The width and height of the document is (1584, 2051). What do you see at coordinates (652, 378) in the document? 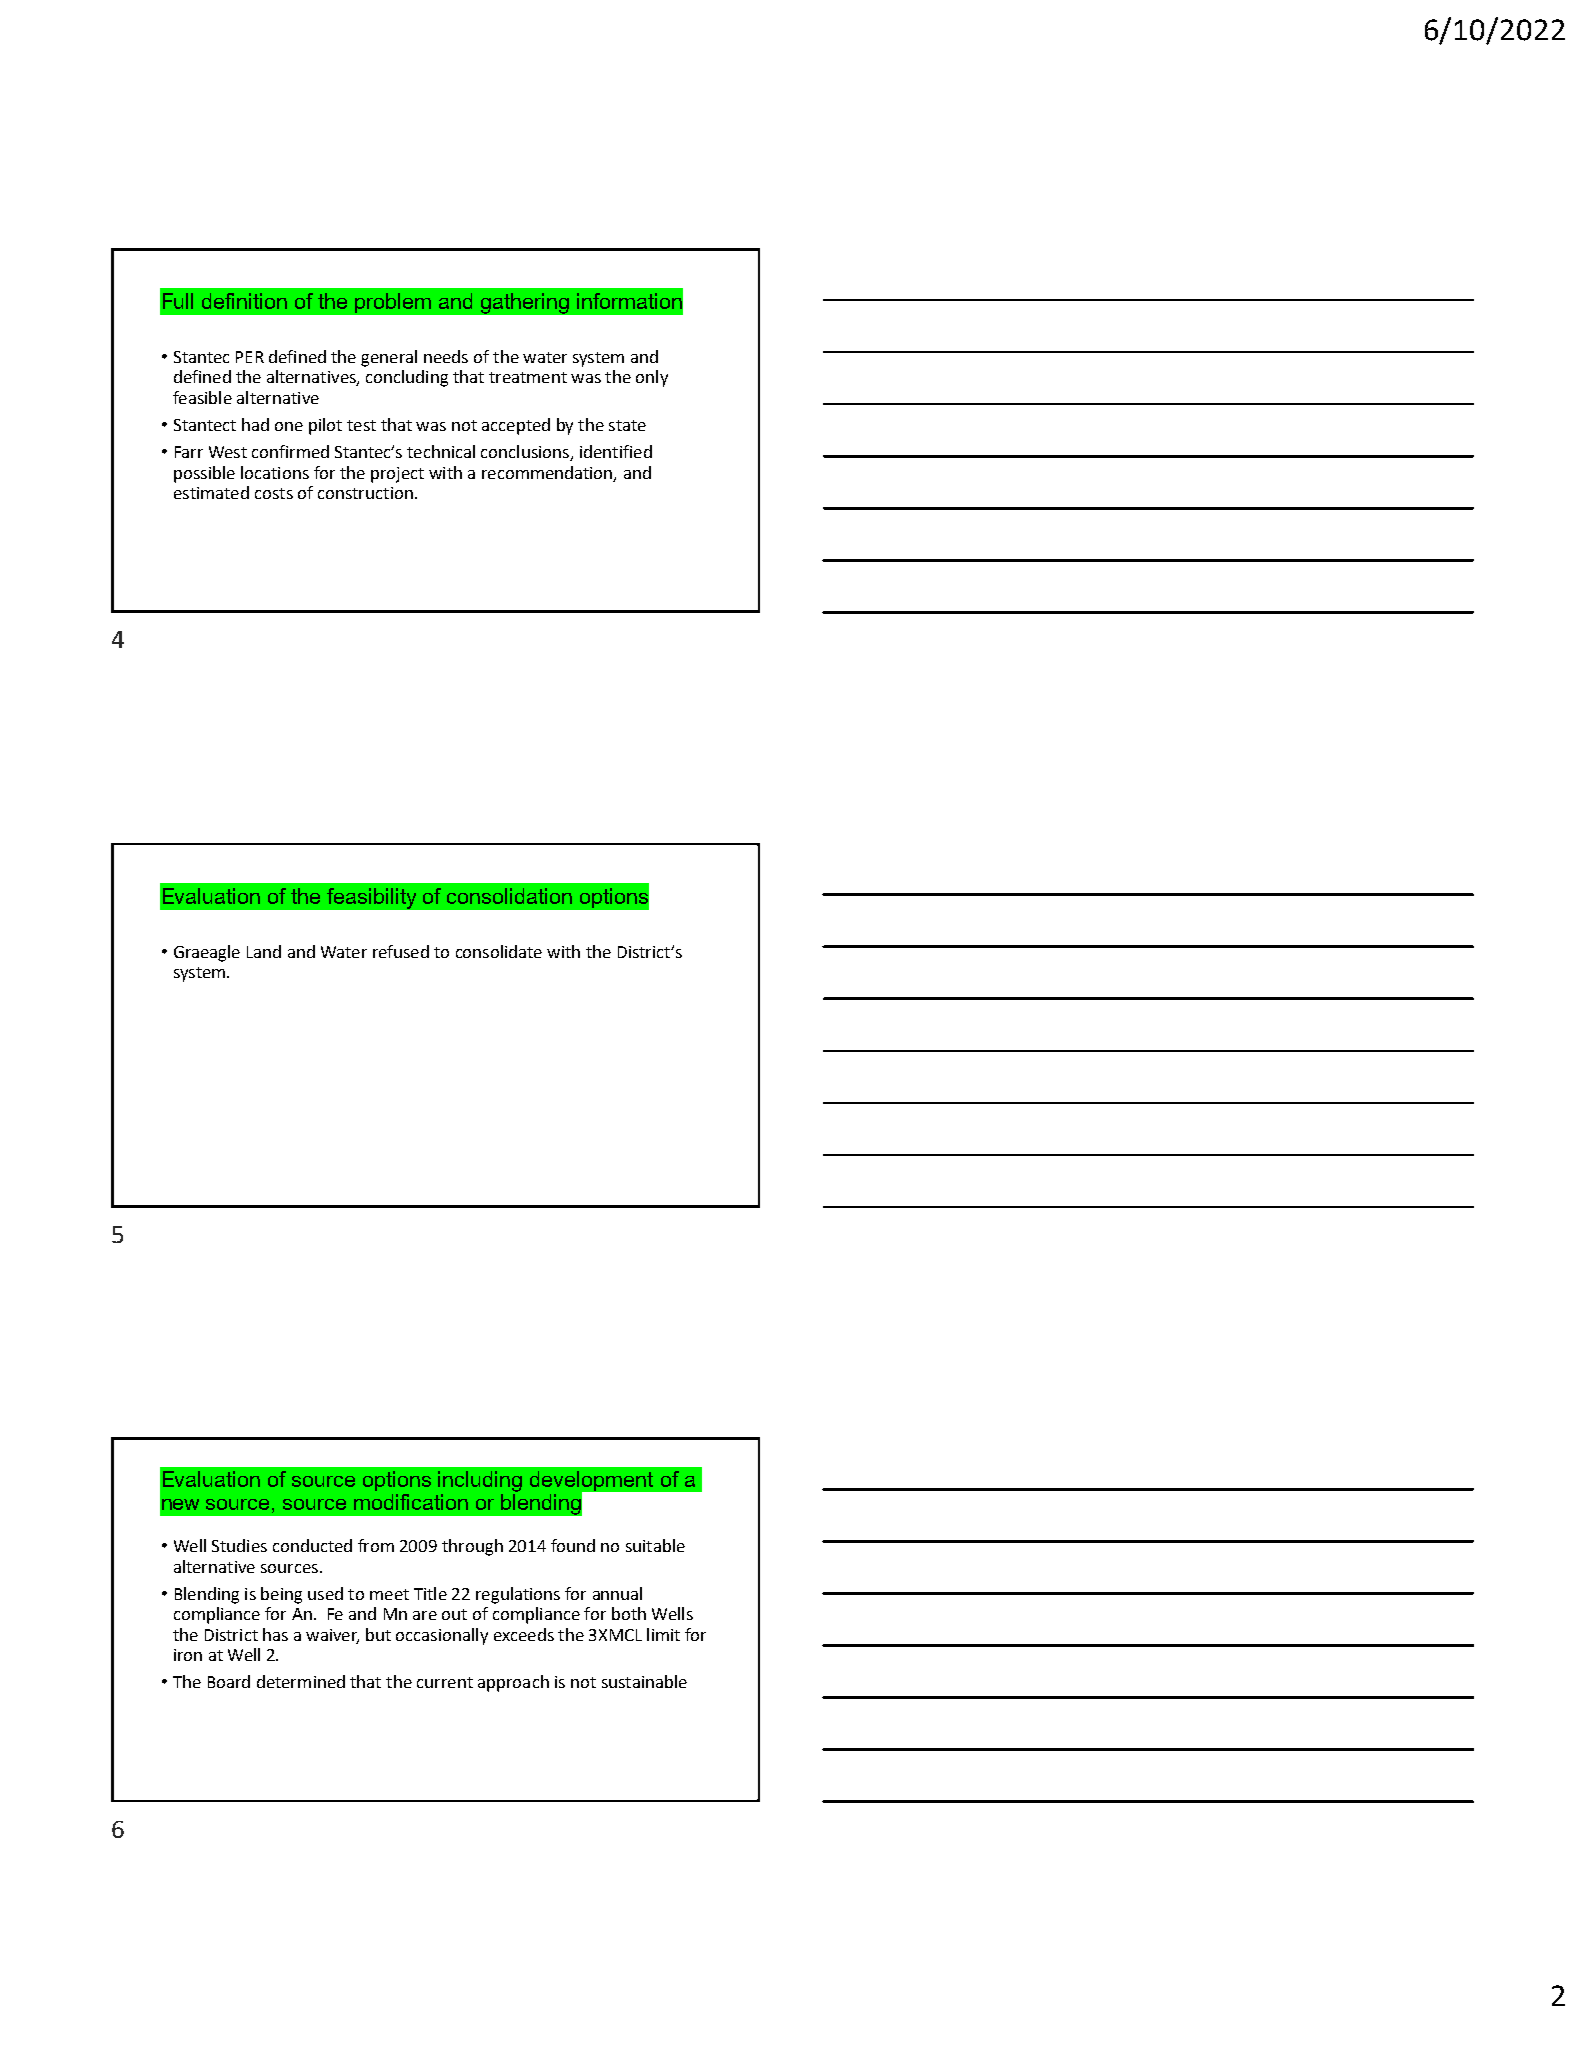
I see `only` at bounding box center [652, 378].
